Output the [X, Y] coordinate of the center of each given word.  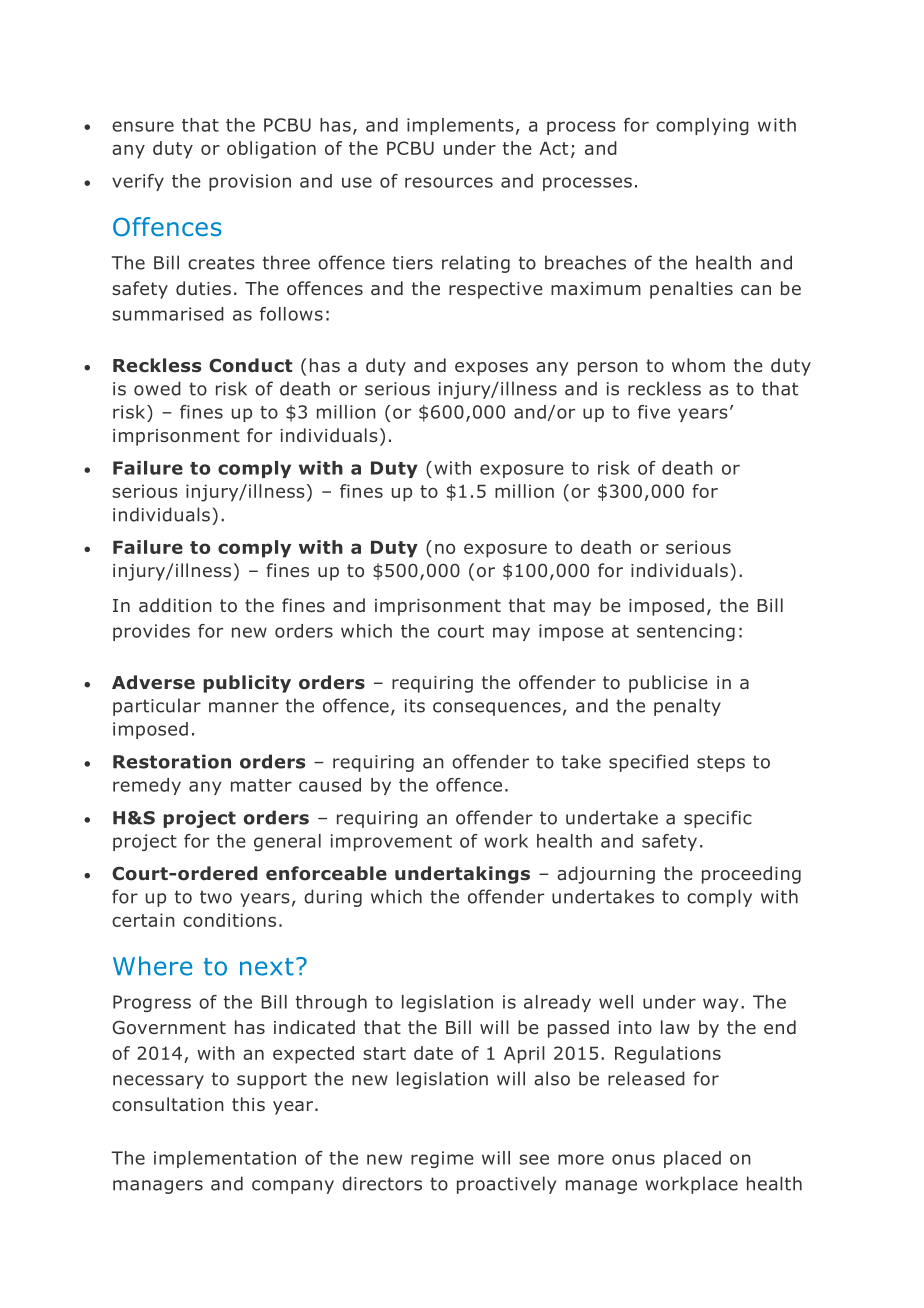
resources [449, 182]
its [415, 706]
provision [250, 182]
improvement [391, 842]
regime [442, 1159]
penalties [691, 290]
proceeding [751, 875]
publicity [247, 684]
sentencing [686, 632]
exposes [491, 369]
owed [157, 388]
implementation [225, 1159]
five [654, 412]
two [216, 897]
